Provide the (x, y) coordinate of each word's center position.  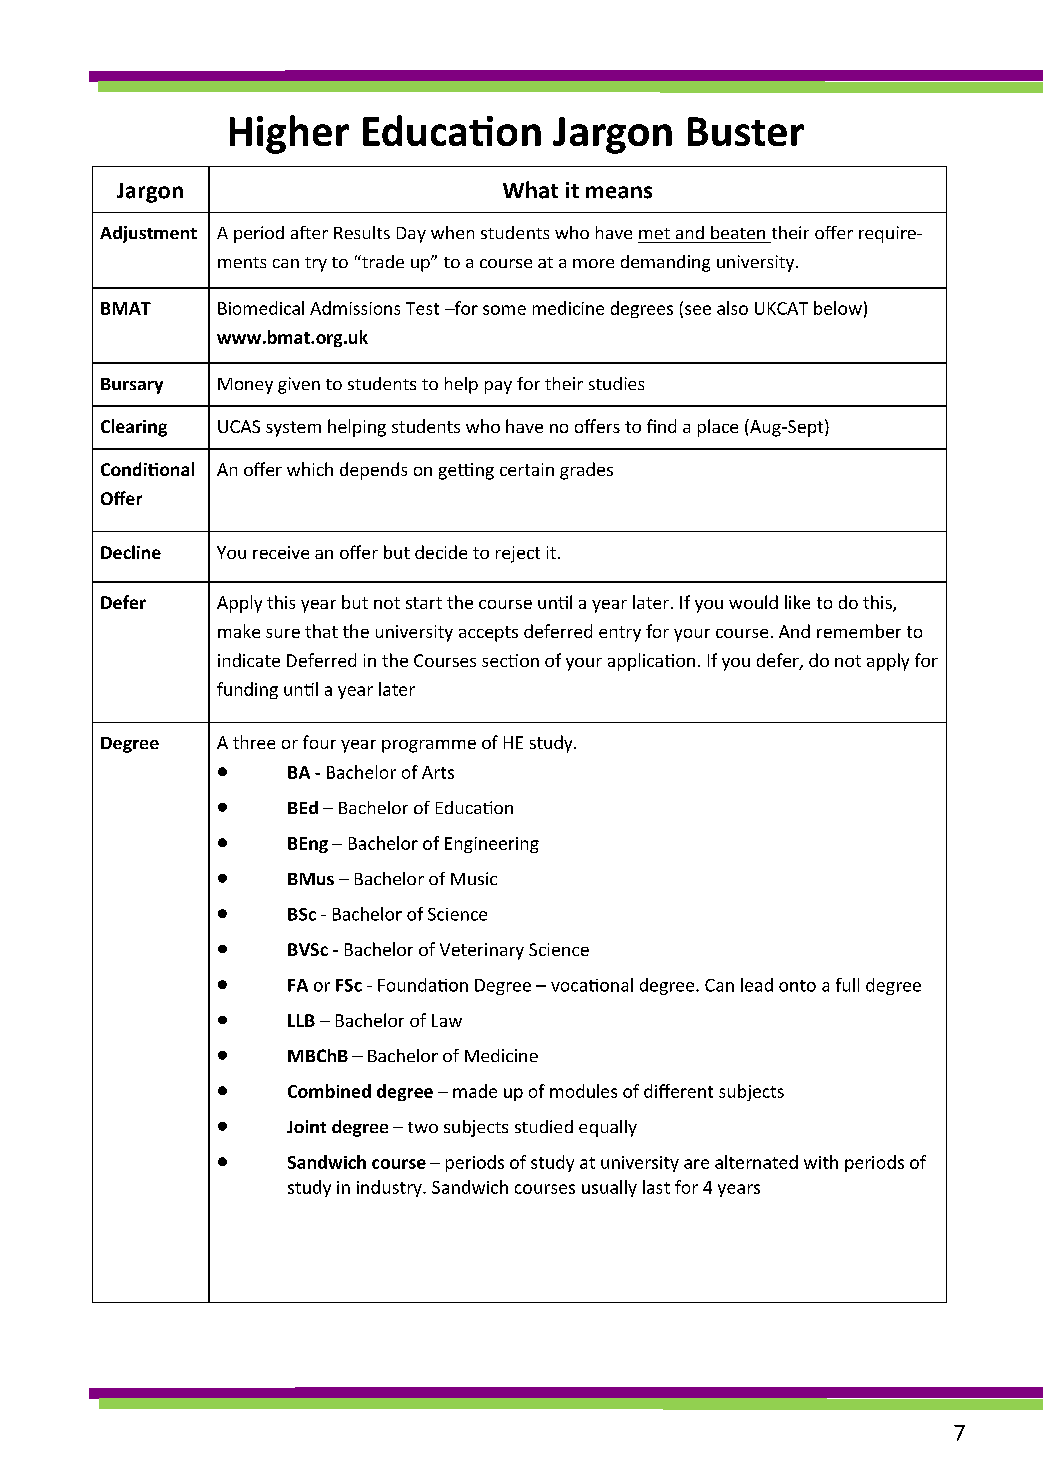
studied (544, 1126)
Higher (289, 134)
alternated (756, 1162)
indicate (249, 660)
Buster (746, 131)
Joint (306, 1126)
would (753, 602)
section (510, 660)
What (530, 190)
